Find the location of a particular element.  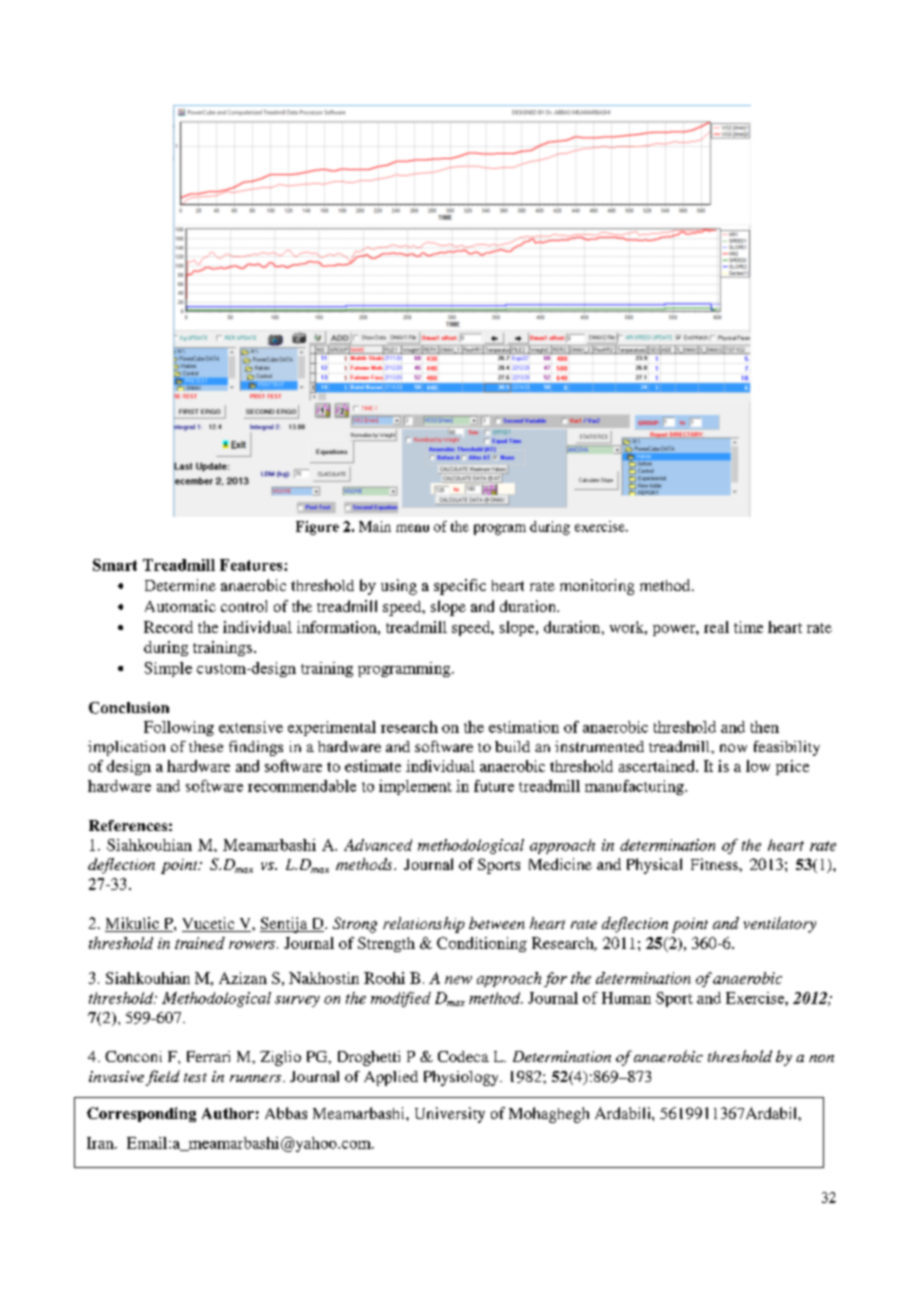

Advanced is located at coordinates (378, 845).
